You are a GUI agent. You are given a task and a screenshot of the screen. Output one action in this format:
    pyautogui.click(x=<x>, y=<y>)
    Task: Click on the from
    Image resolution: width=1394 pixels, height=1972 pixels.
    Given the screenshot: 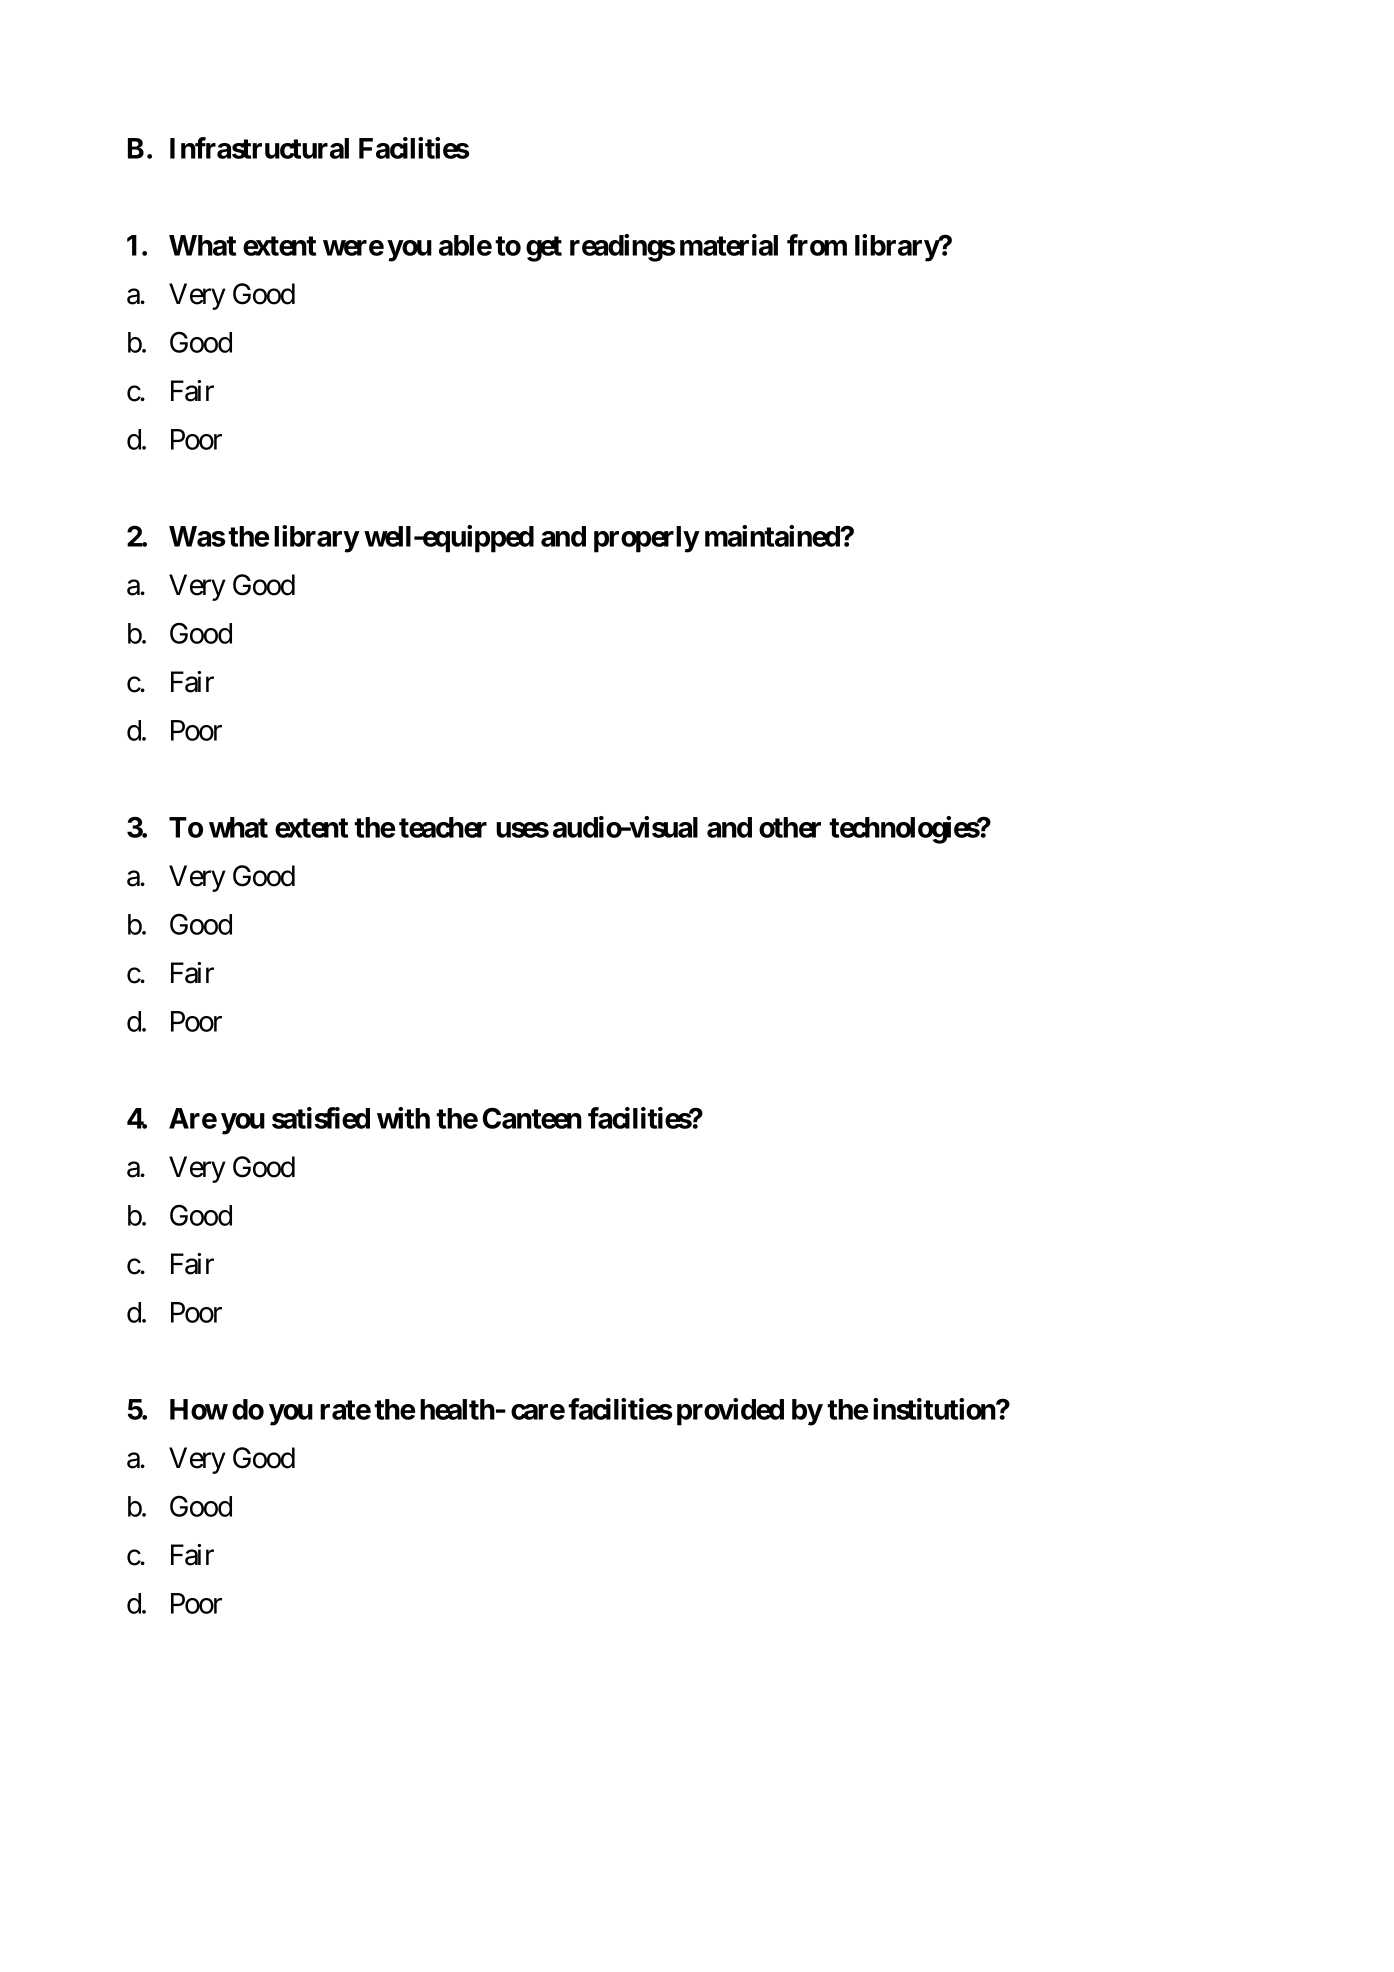 What is the action you would take?
    pyautogui.click(x=817, y=245)
